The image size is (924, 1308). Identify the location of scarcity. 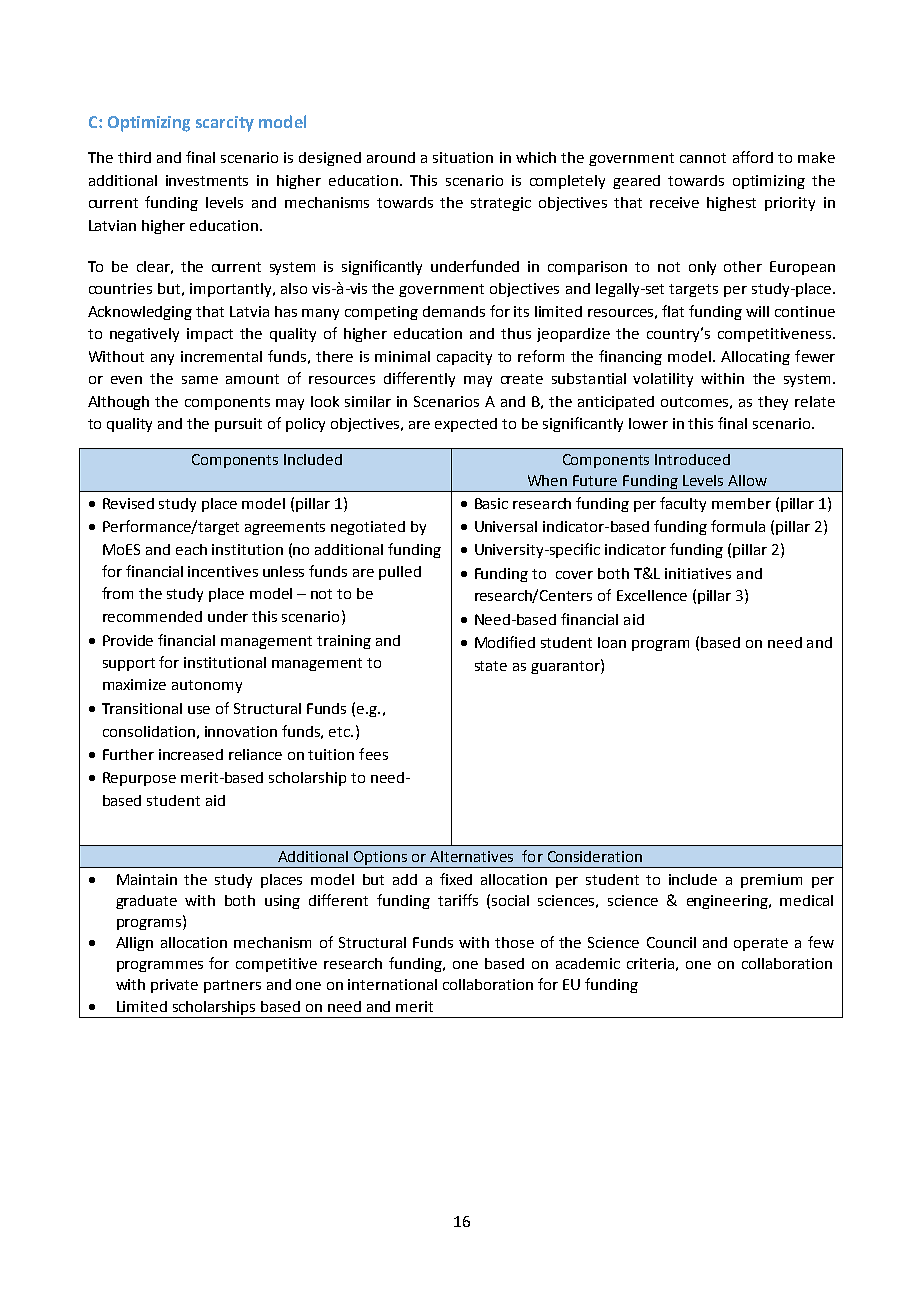
(225, 124).
